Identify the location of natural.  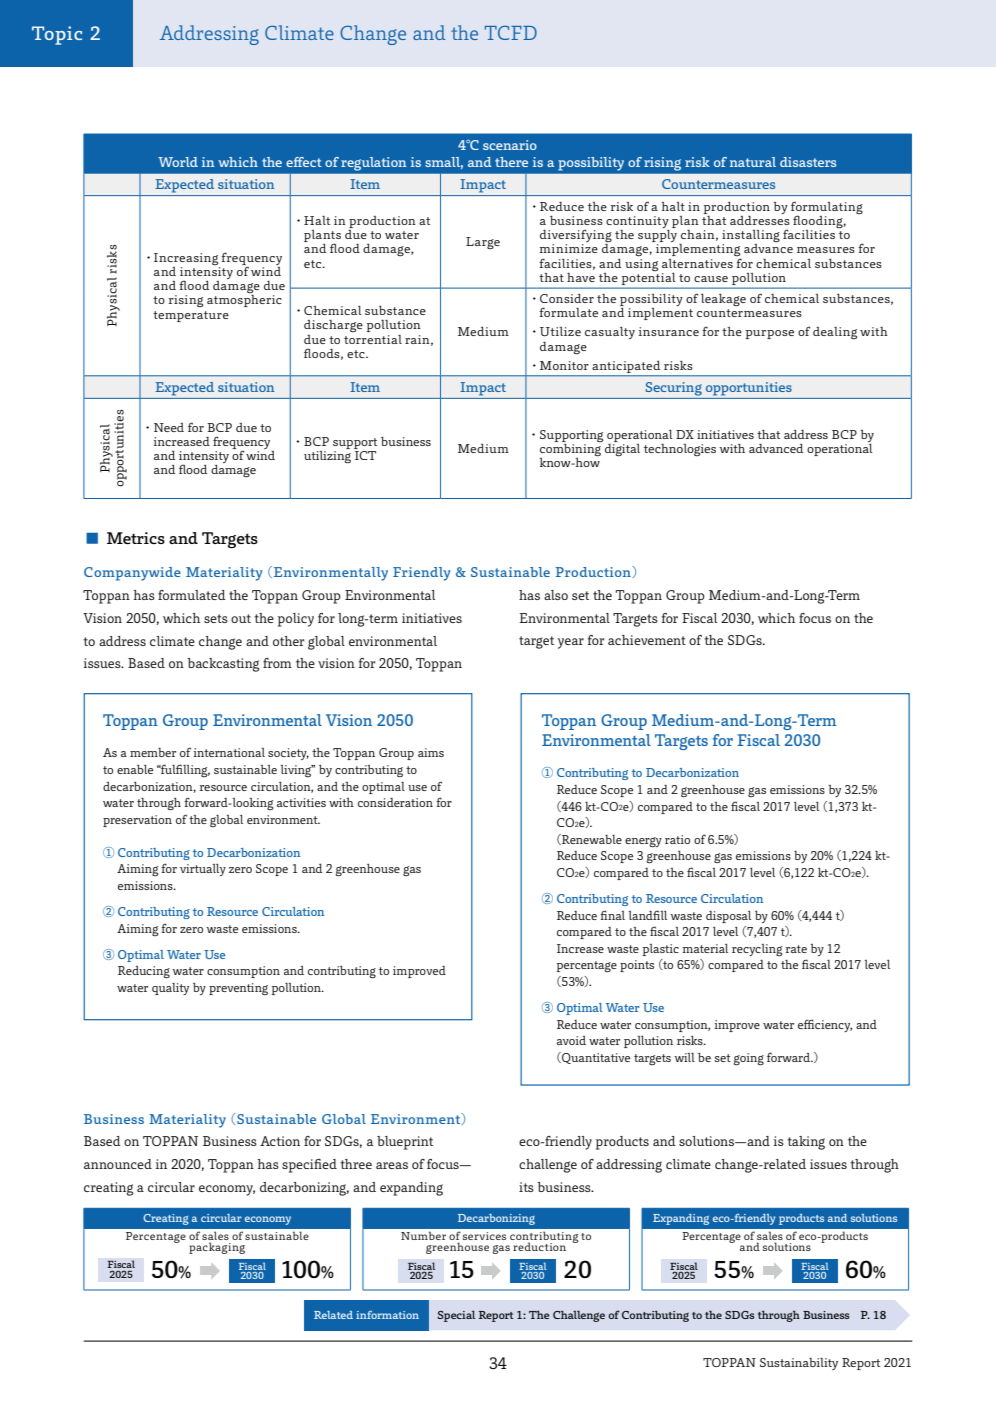
(753, 162).
